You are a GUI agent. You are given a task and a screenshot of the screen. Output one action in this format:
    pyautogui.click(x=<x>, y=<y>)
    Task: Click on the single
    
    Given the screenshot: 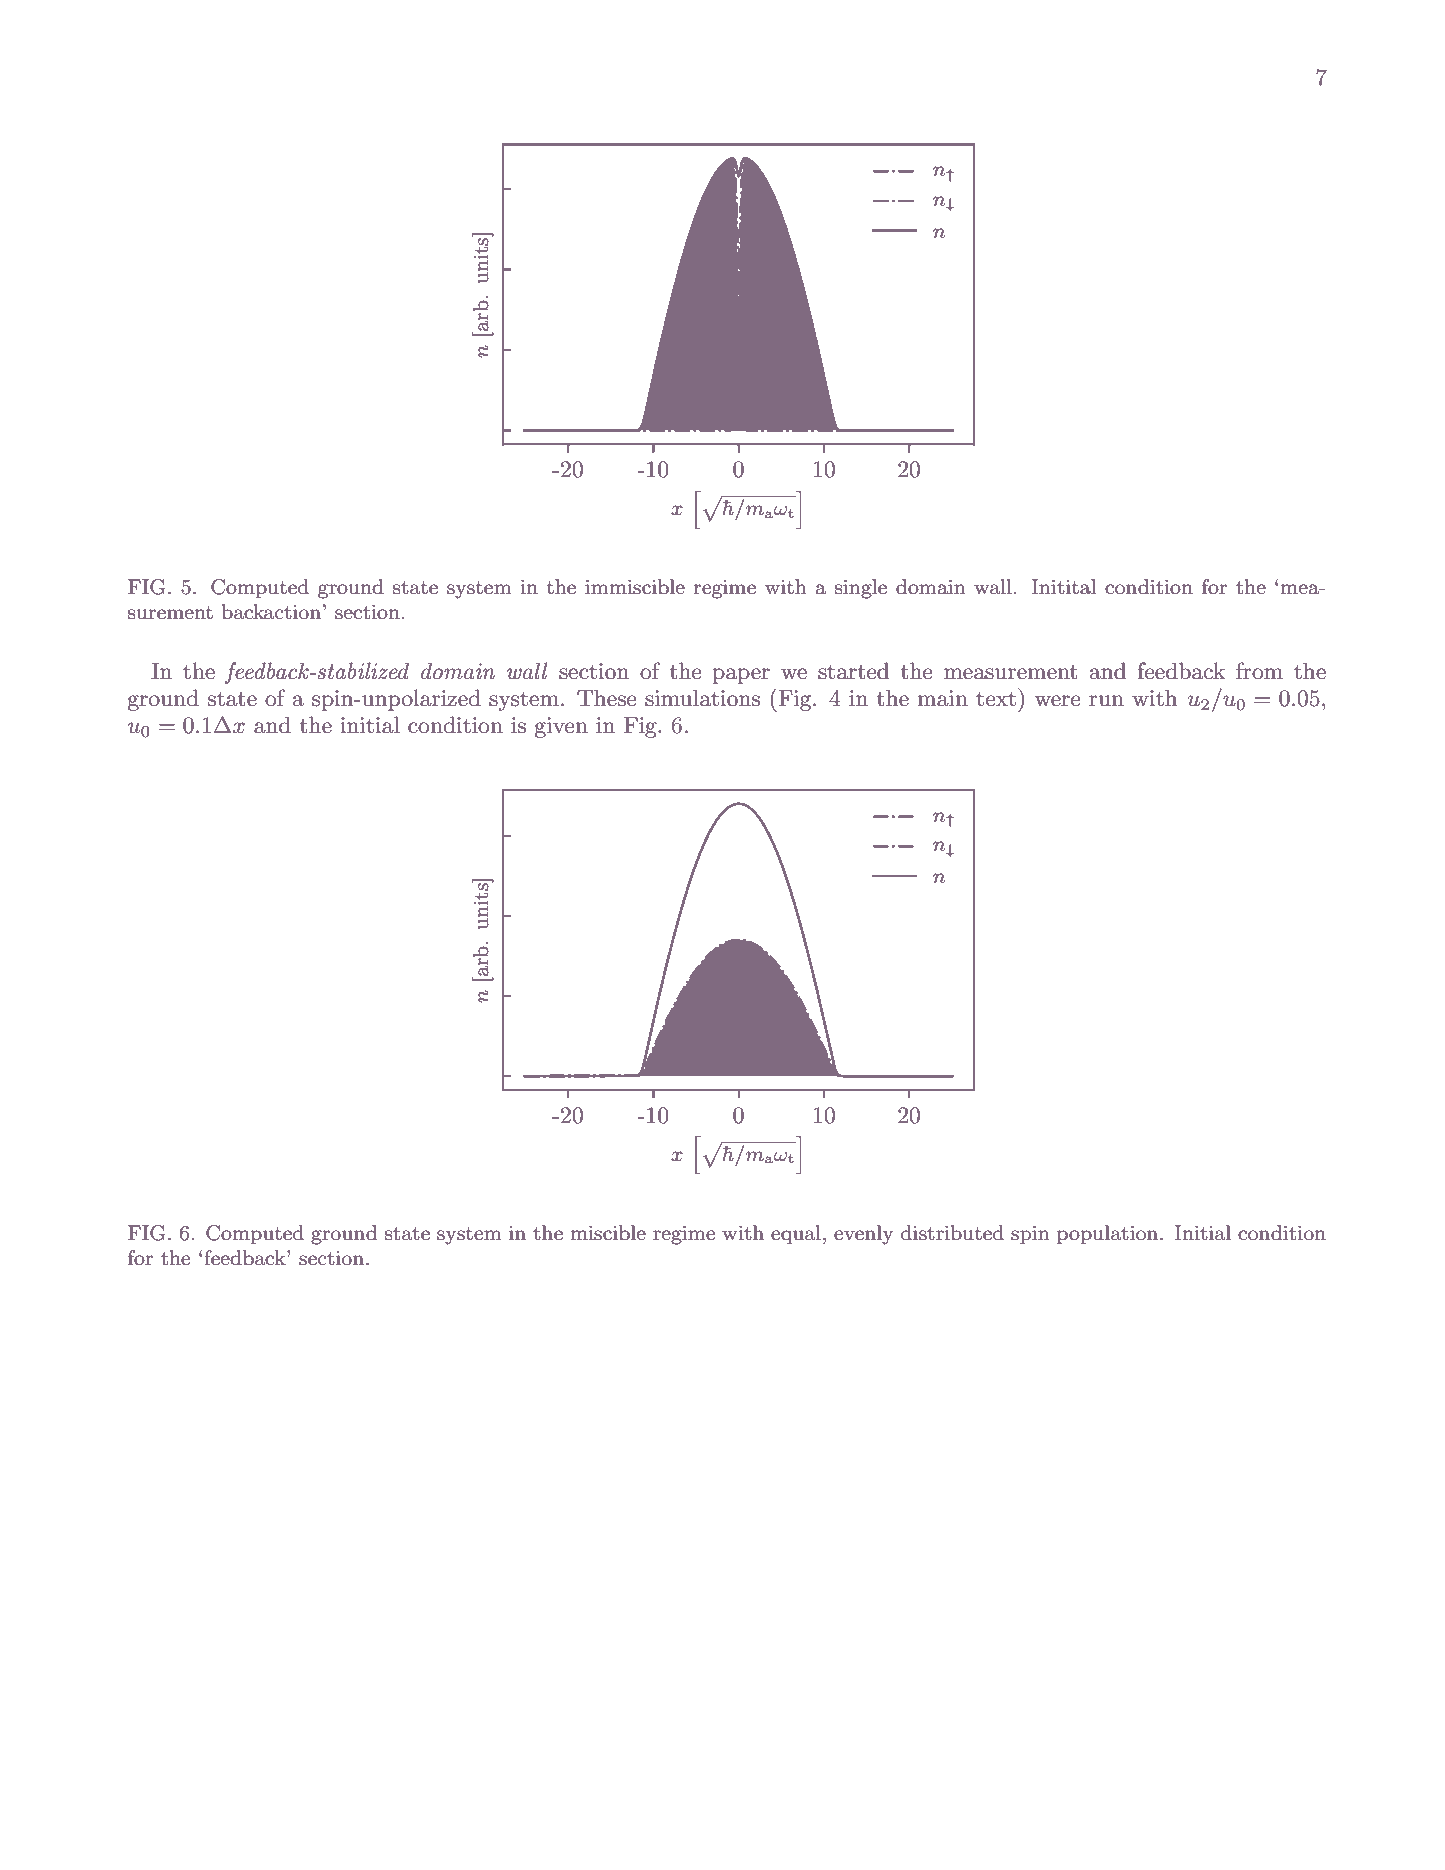 What is the action you would take?
    pyautogui.click(x=861, y=589)
